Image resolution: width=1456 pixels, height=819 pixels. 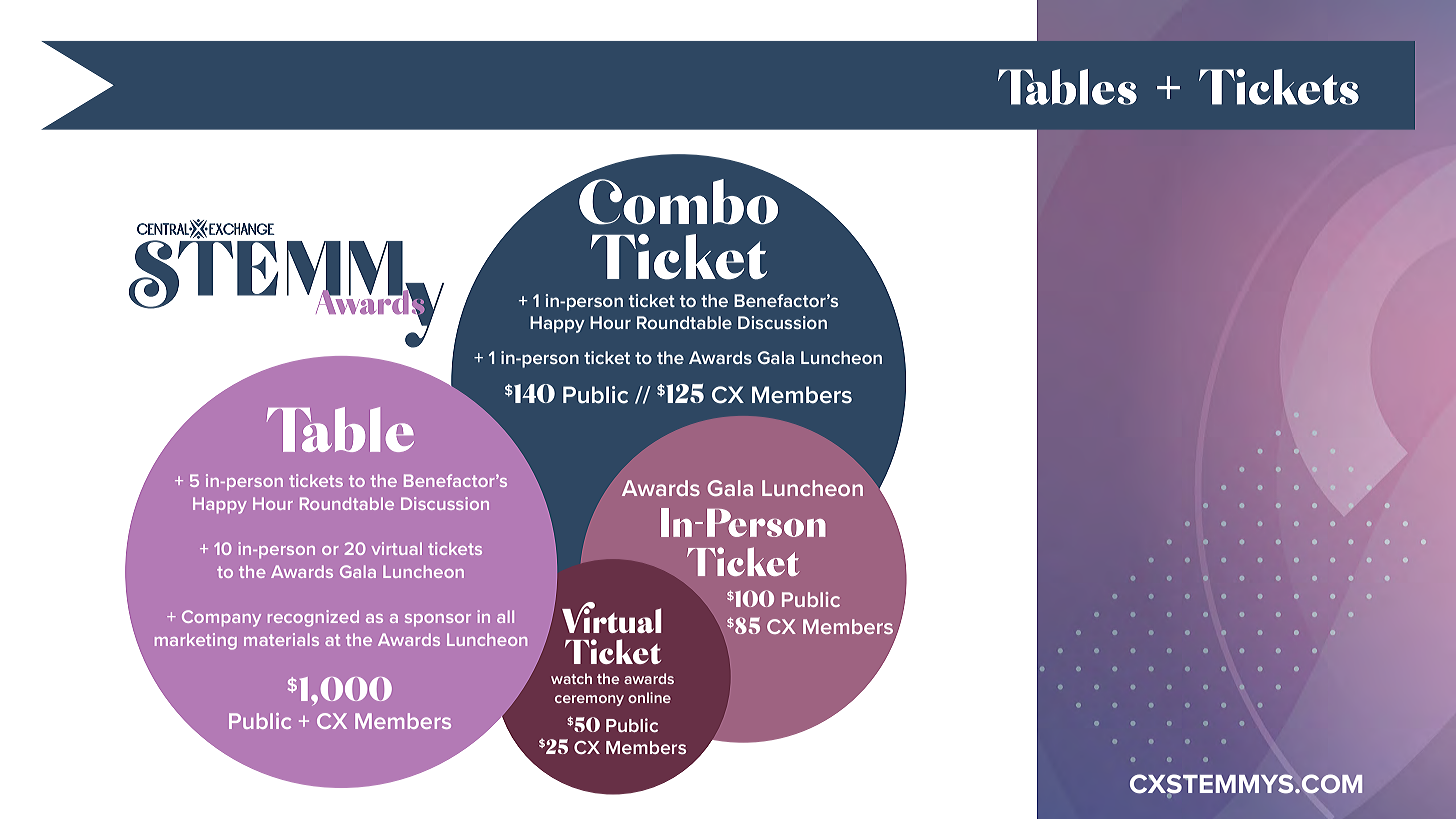 What do you see at coordinates (313, 618) in the image?
I see `recognized` at bounding box center [313, 618].
